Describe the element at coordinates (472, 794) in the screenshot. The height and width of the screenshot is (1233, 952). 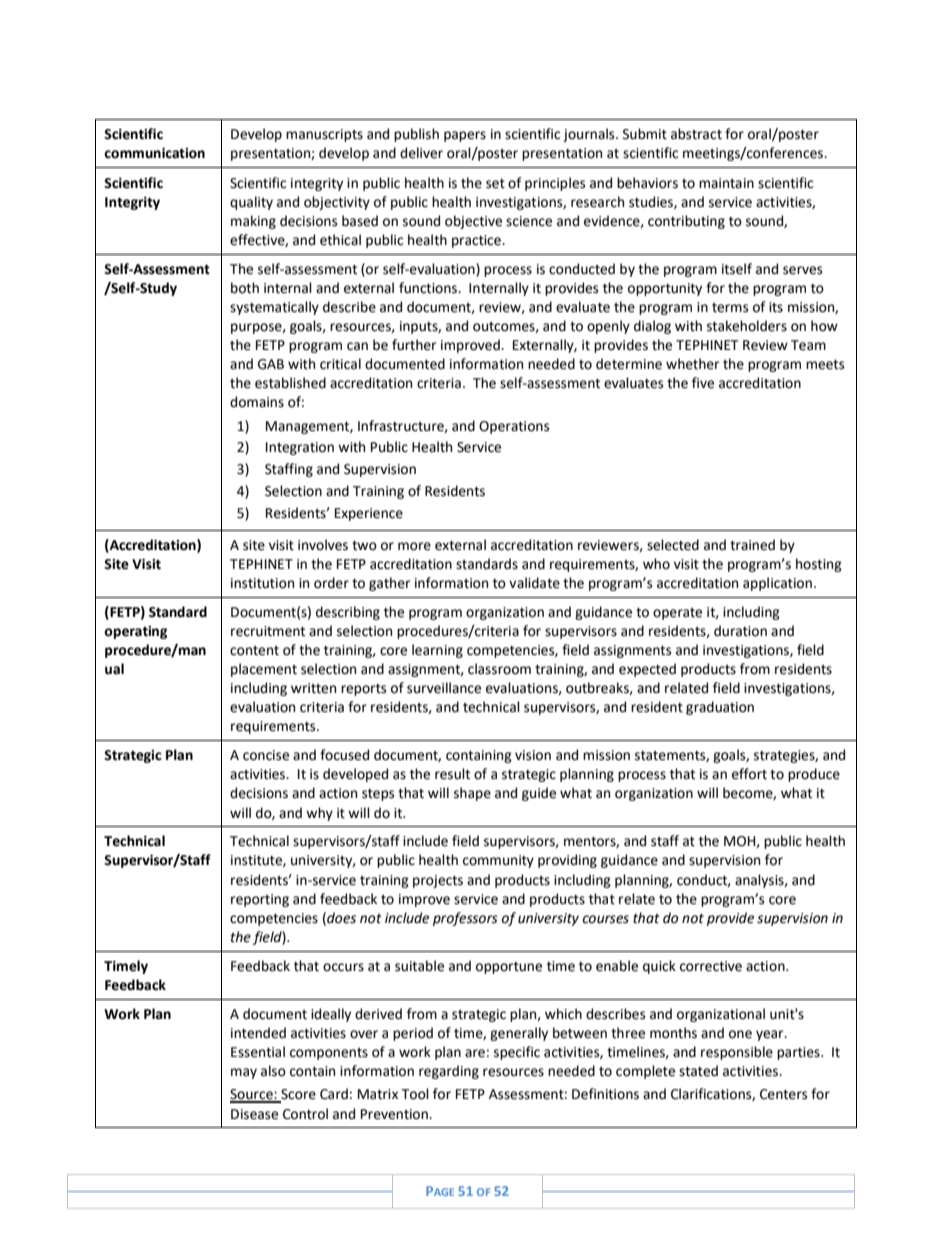
I see `shape` at that location.
